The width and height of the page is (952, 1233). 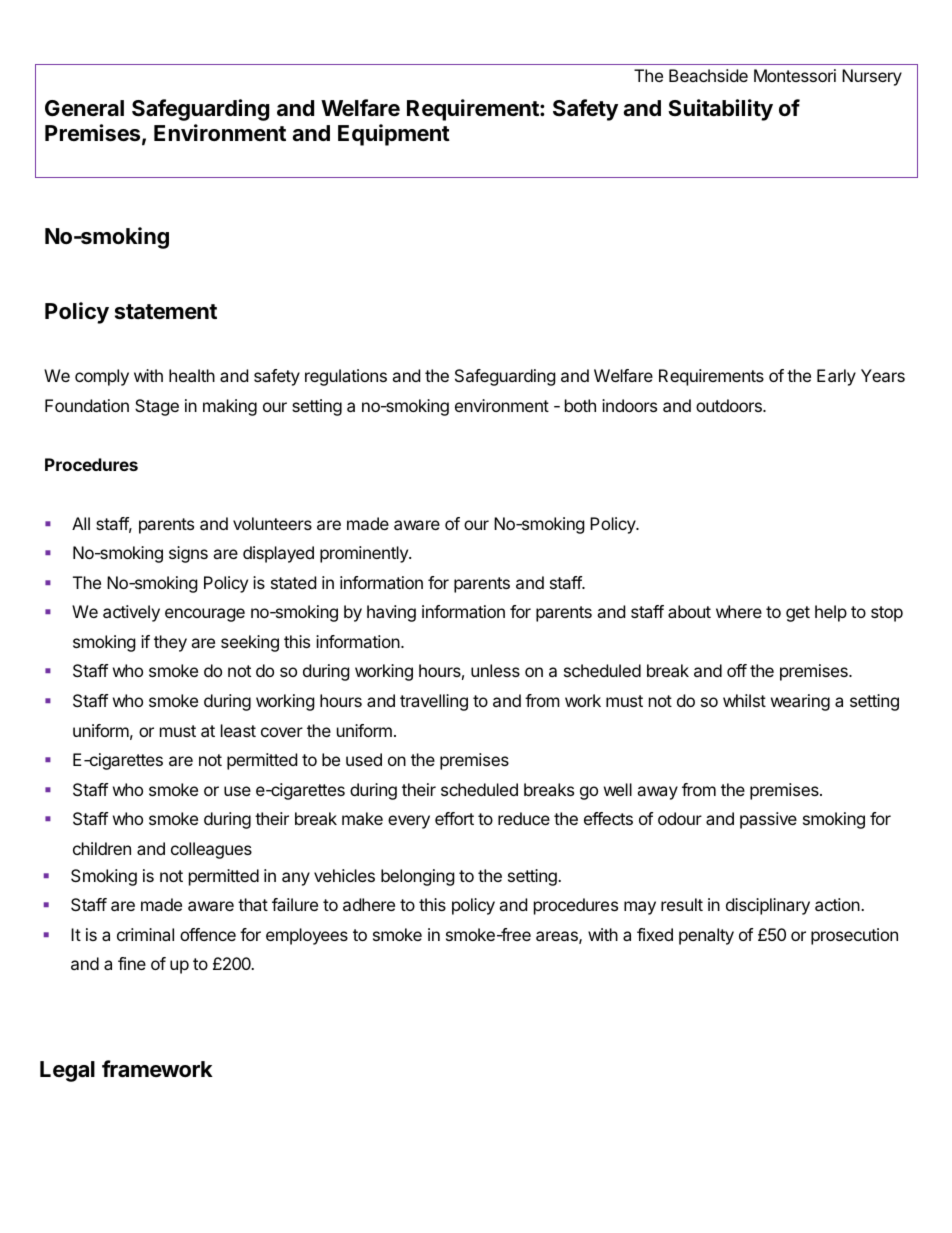 What do you see at coordinates (434, 702) in the page?
I see `travelling` at bounding box center [434, 702].
